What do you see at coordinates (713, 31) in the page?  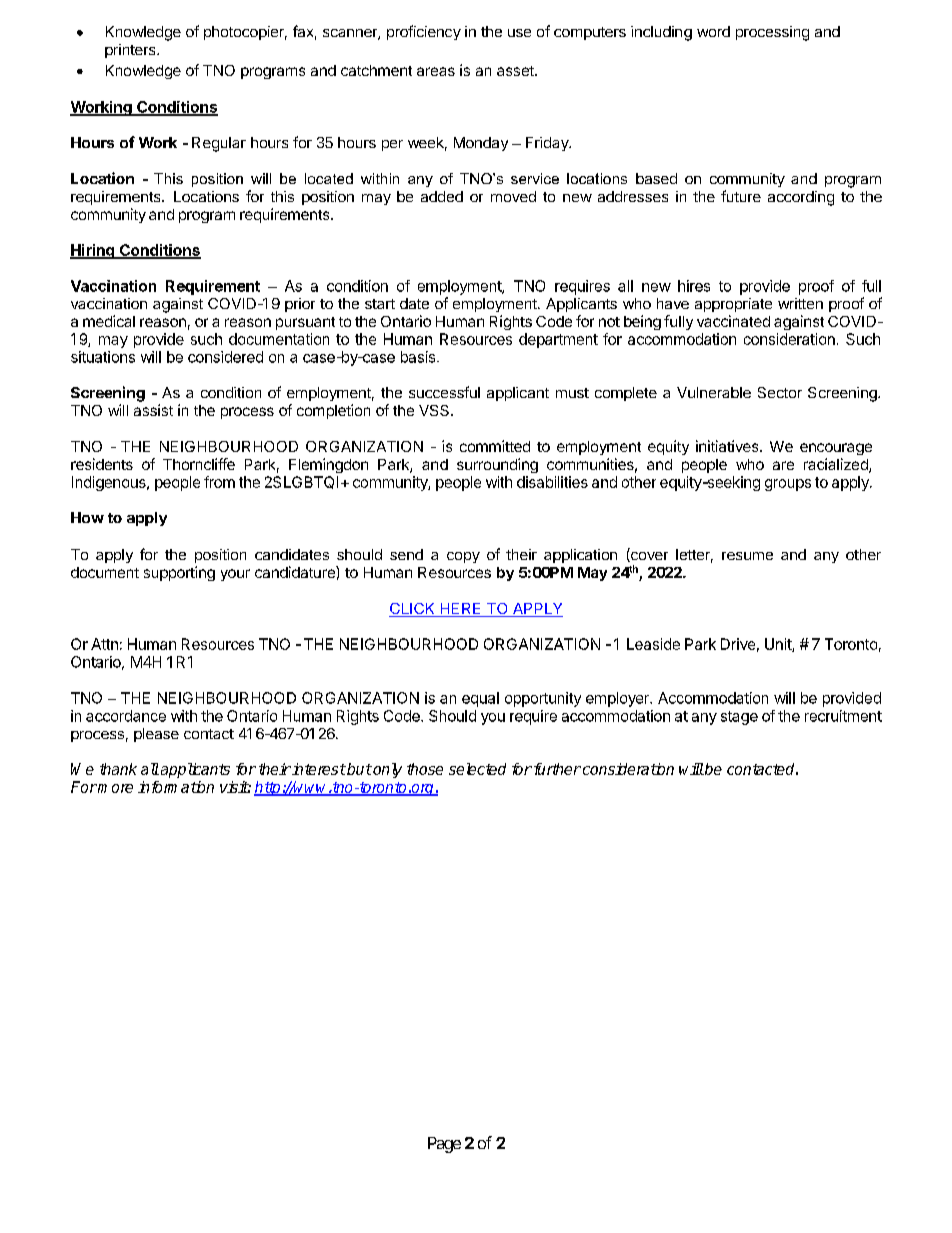 I see `word` at bounding box center [713, 31].
